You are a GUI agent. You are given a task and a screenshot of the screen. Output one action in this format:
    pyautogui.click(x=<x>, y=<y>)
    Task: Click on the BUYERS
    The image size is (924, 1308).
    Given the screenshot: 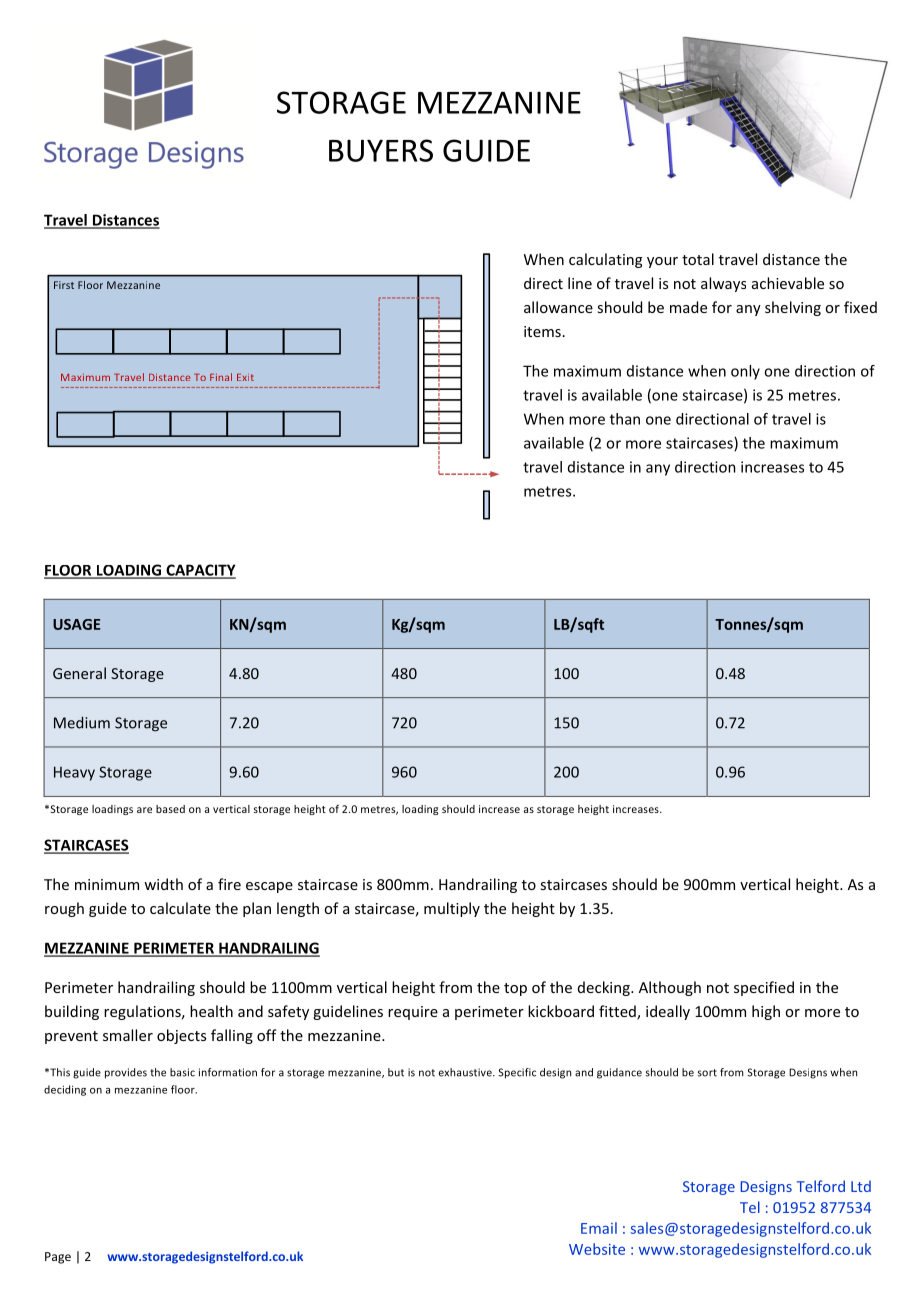 What is the action you would take?
    pyautogui.click(x=381, y=150)
